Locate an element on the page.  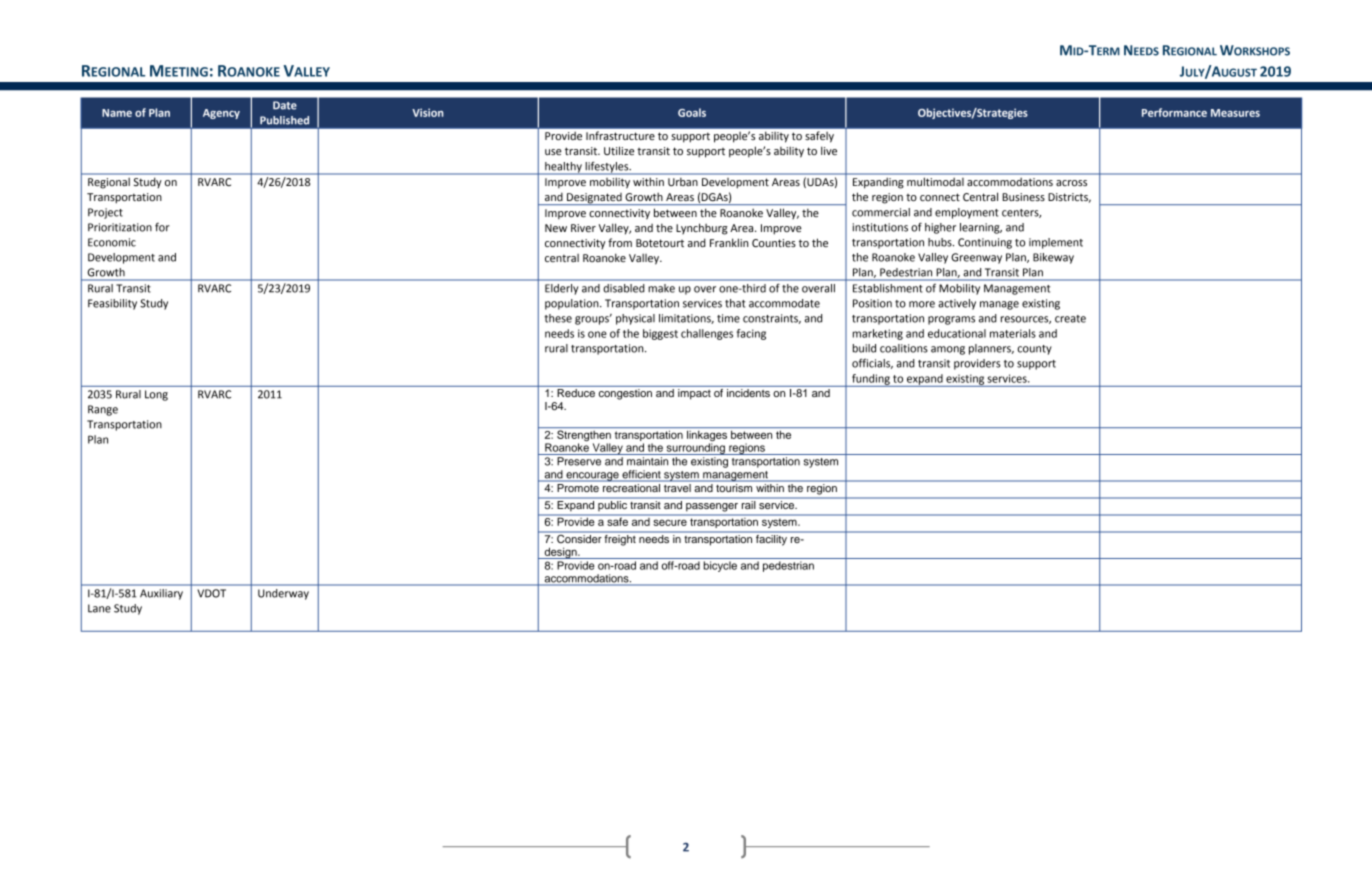
Published is located at coordinates (284, 120).
